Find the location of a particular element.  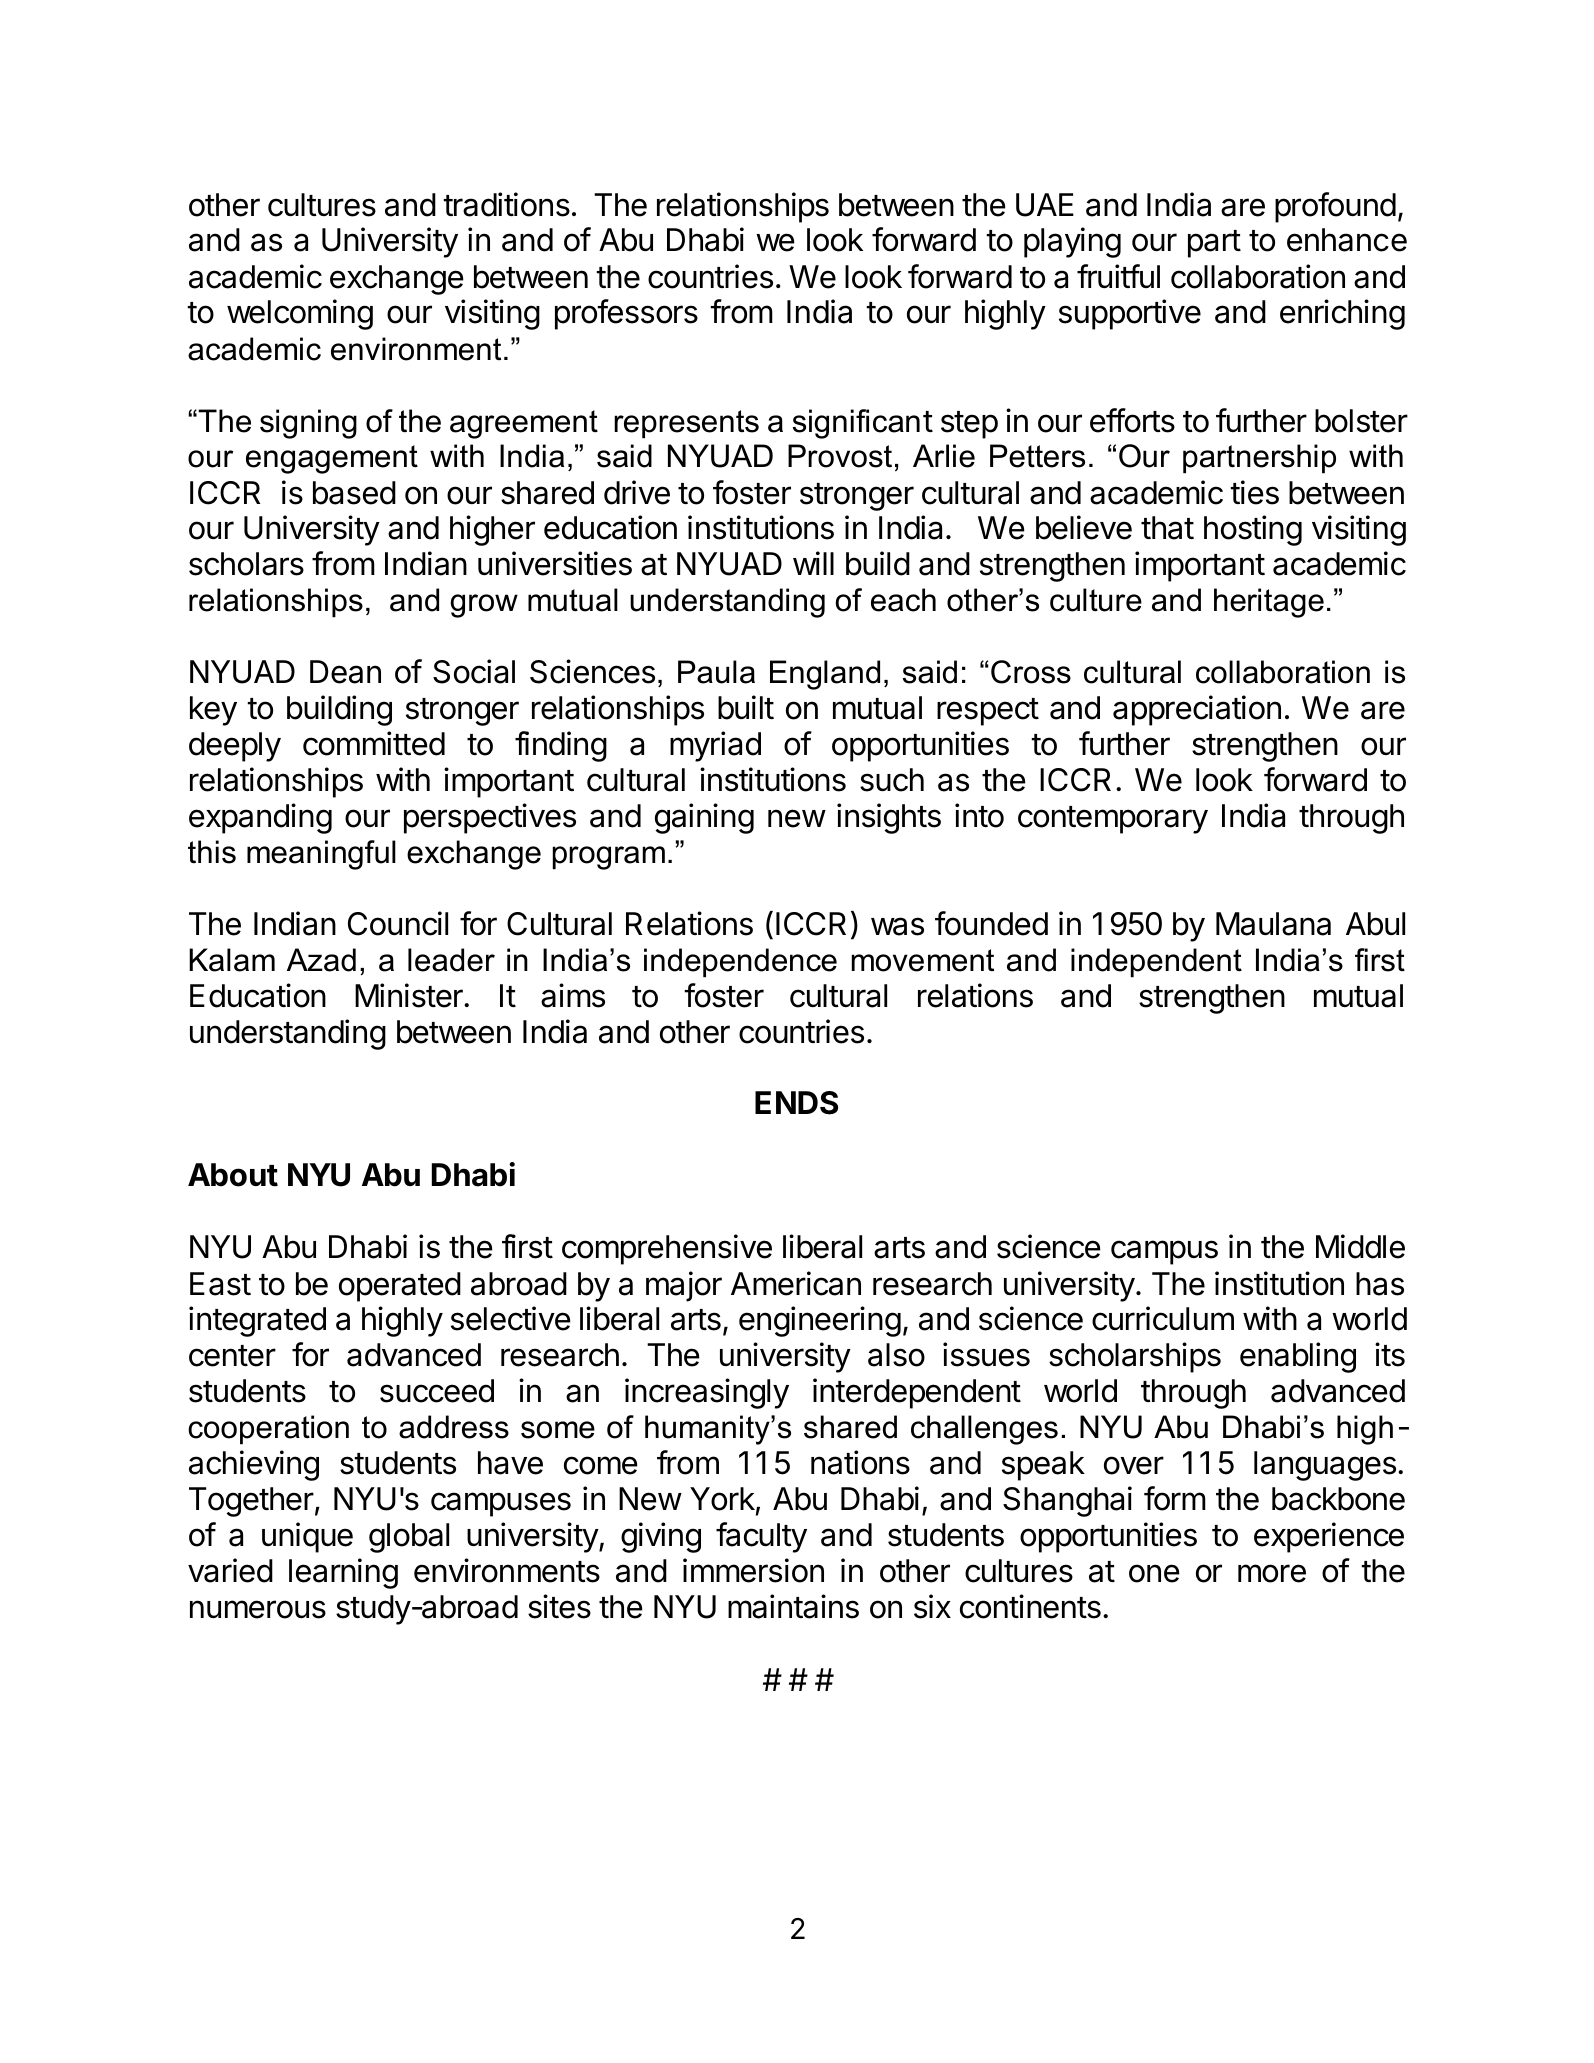

Maulana is located at coordinates (1273, 924).
